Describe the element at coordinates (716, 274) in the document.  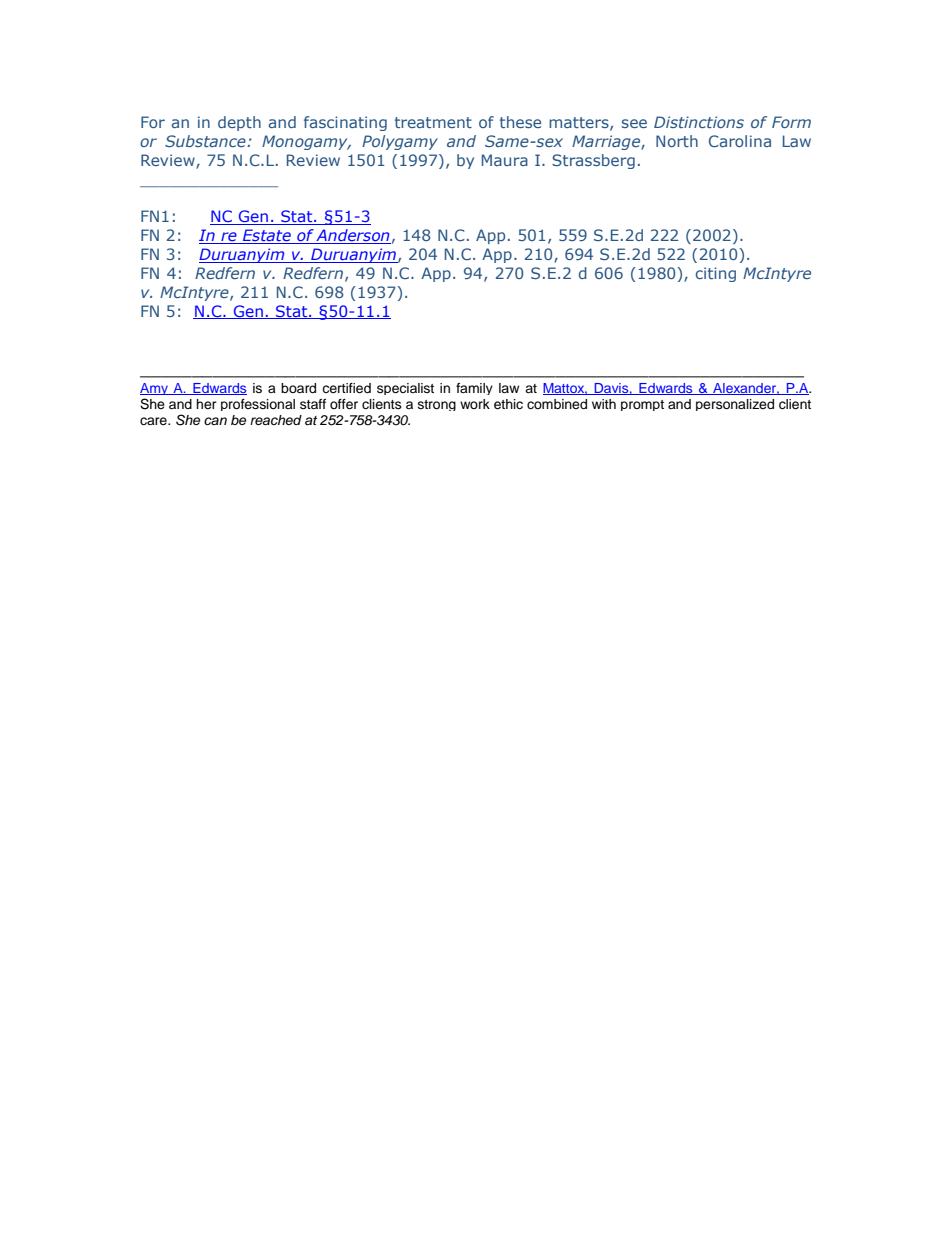
I see `citing` at that location.
